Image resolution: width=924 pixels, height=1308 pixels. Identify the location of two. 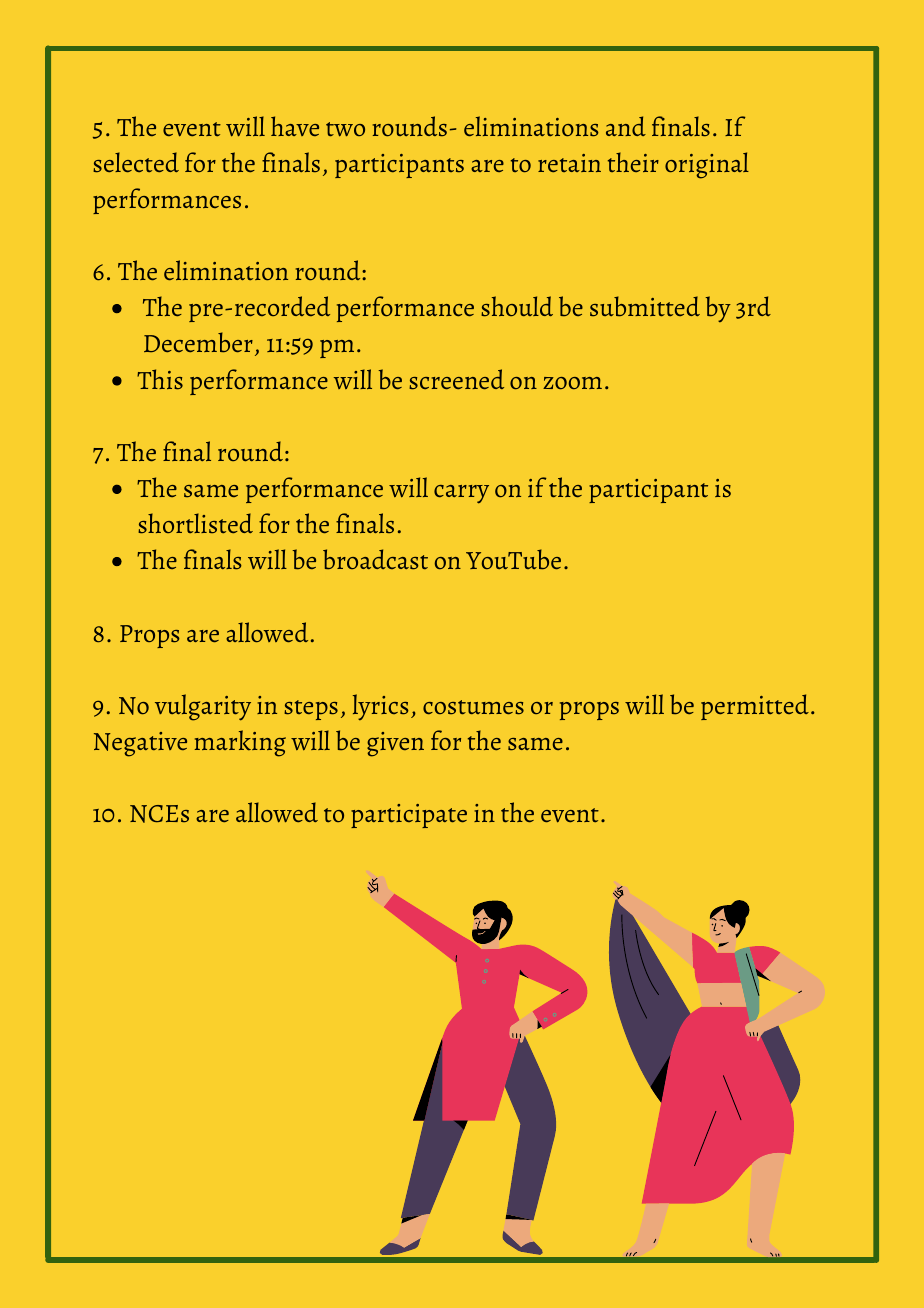
(345, 129).
